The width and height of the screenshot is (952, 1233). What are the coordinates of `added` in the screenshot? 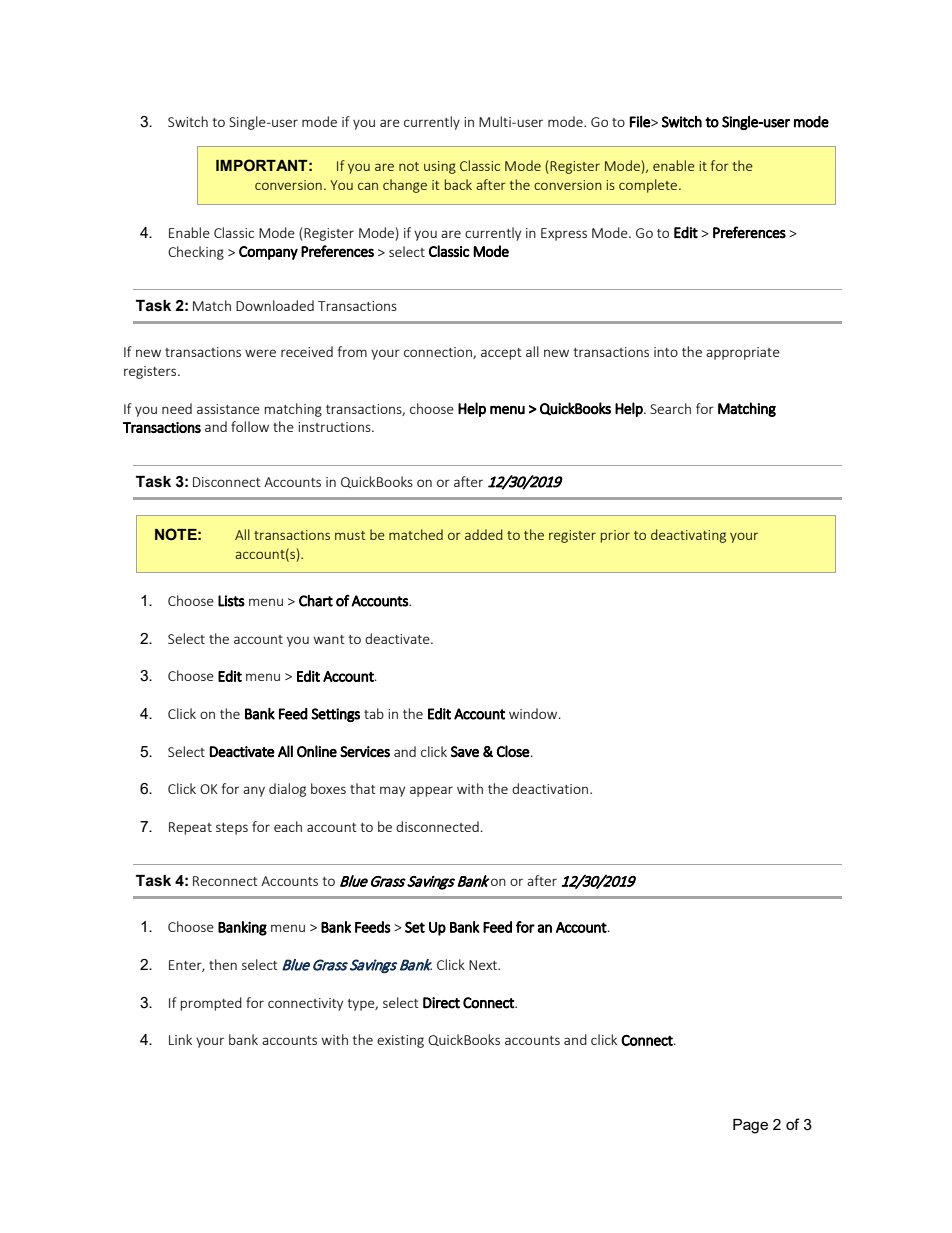 It's located at (484, 534).
